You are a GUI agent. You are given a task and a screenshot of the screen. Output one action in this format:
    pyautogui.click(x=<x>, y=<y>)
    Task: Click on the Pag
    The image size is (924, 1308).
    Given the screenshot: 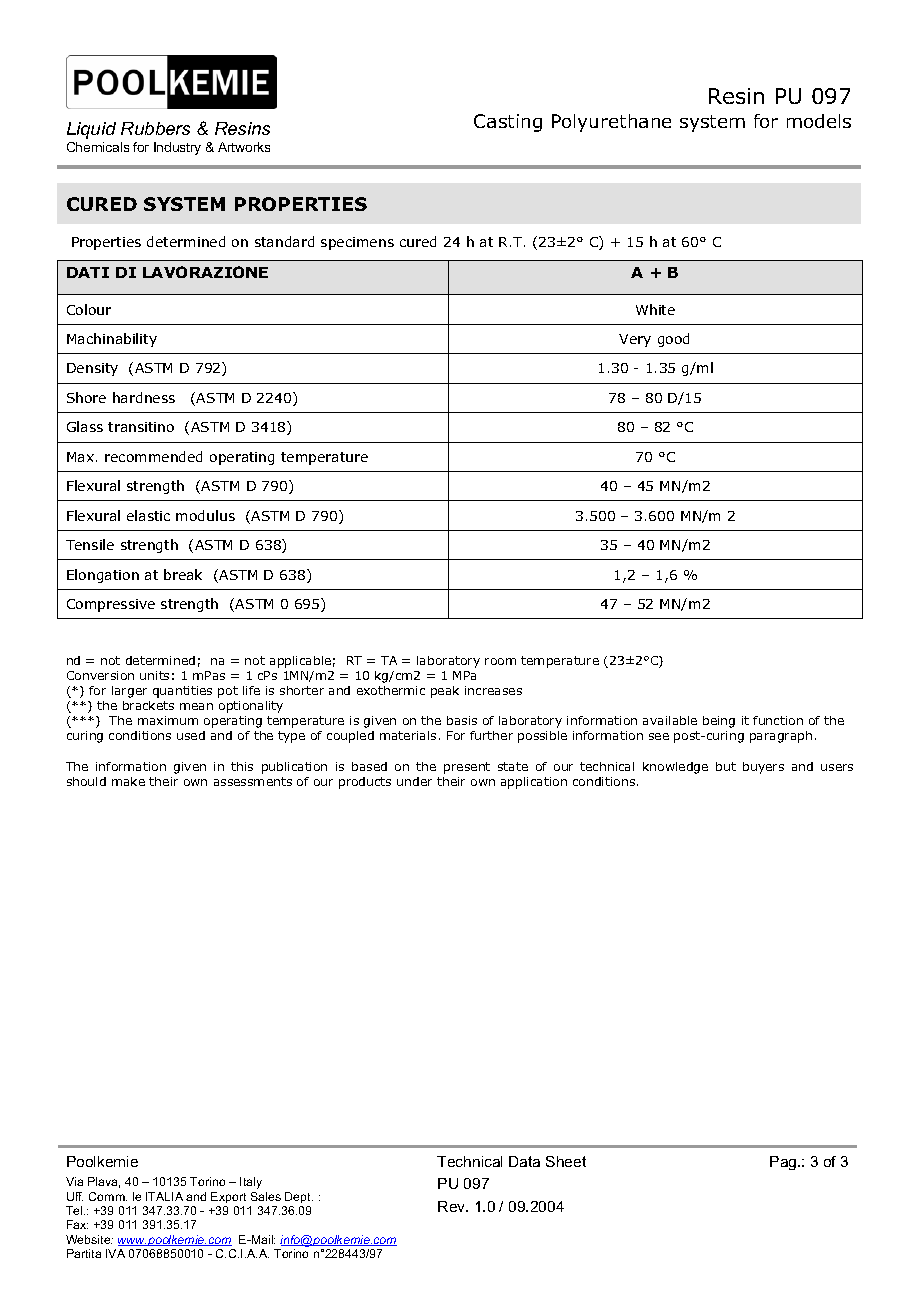 What is the action you would take?
    pyautogui.click(x=784, y=1163)
